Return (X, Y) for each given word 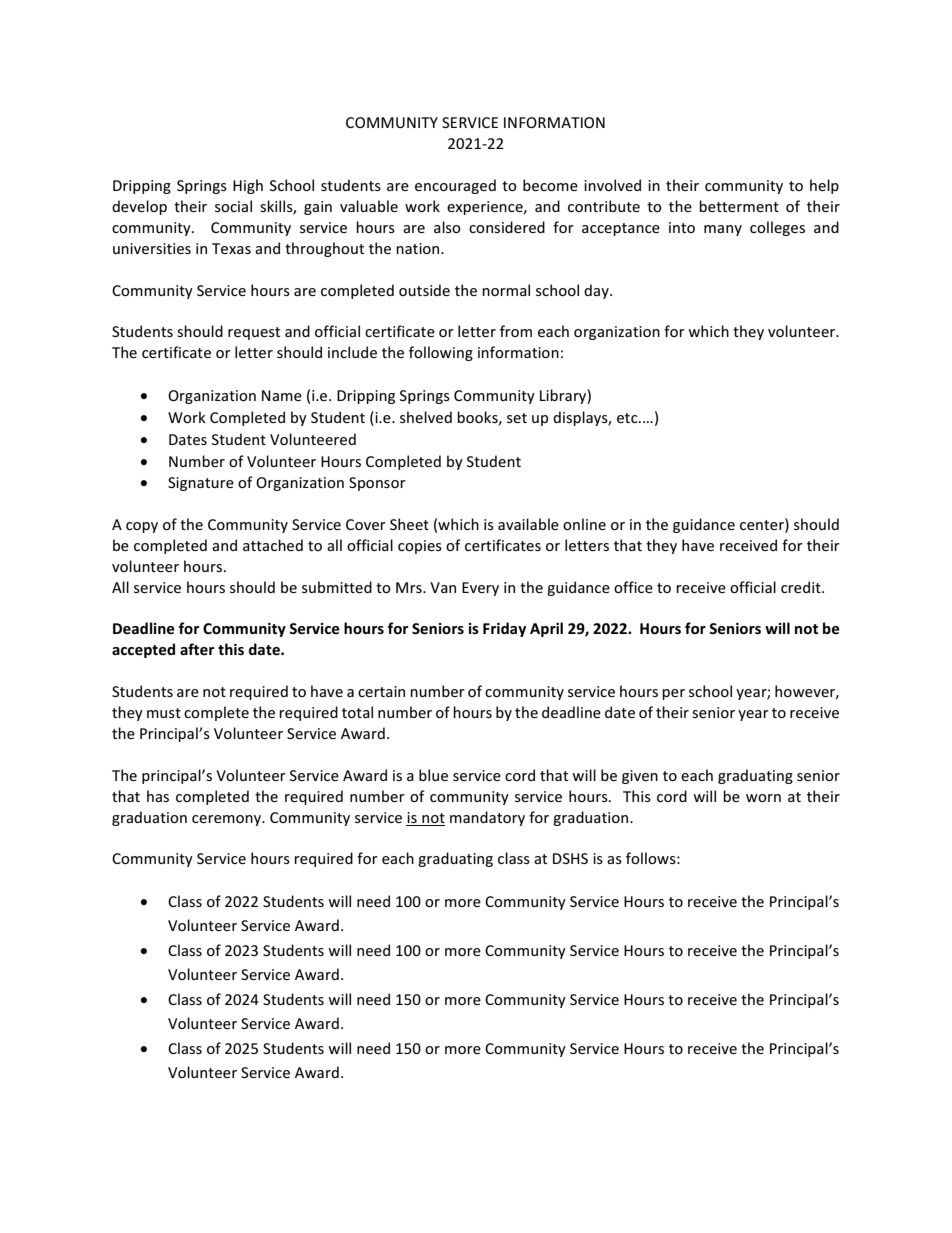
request (254, 333)
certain (381, 691)
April (546, 629)
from (516, 331)
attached (273, 545)
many (723, 230)
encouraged (455, 186)
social (233, 206)
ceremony (228, 820)
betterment (739, 206)
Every (480, 589)
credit (802, 587)
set (517, 418)
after (197, 649)
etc (628, 418)
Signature (201, 484)
